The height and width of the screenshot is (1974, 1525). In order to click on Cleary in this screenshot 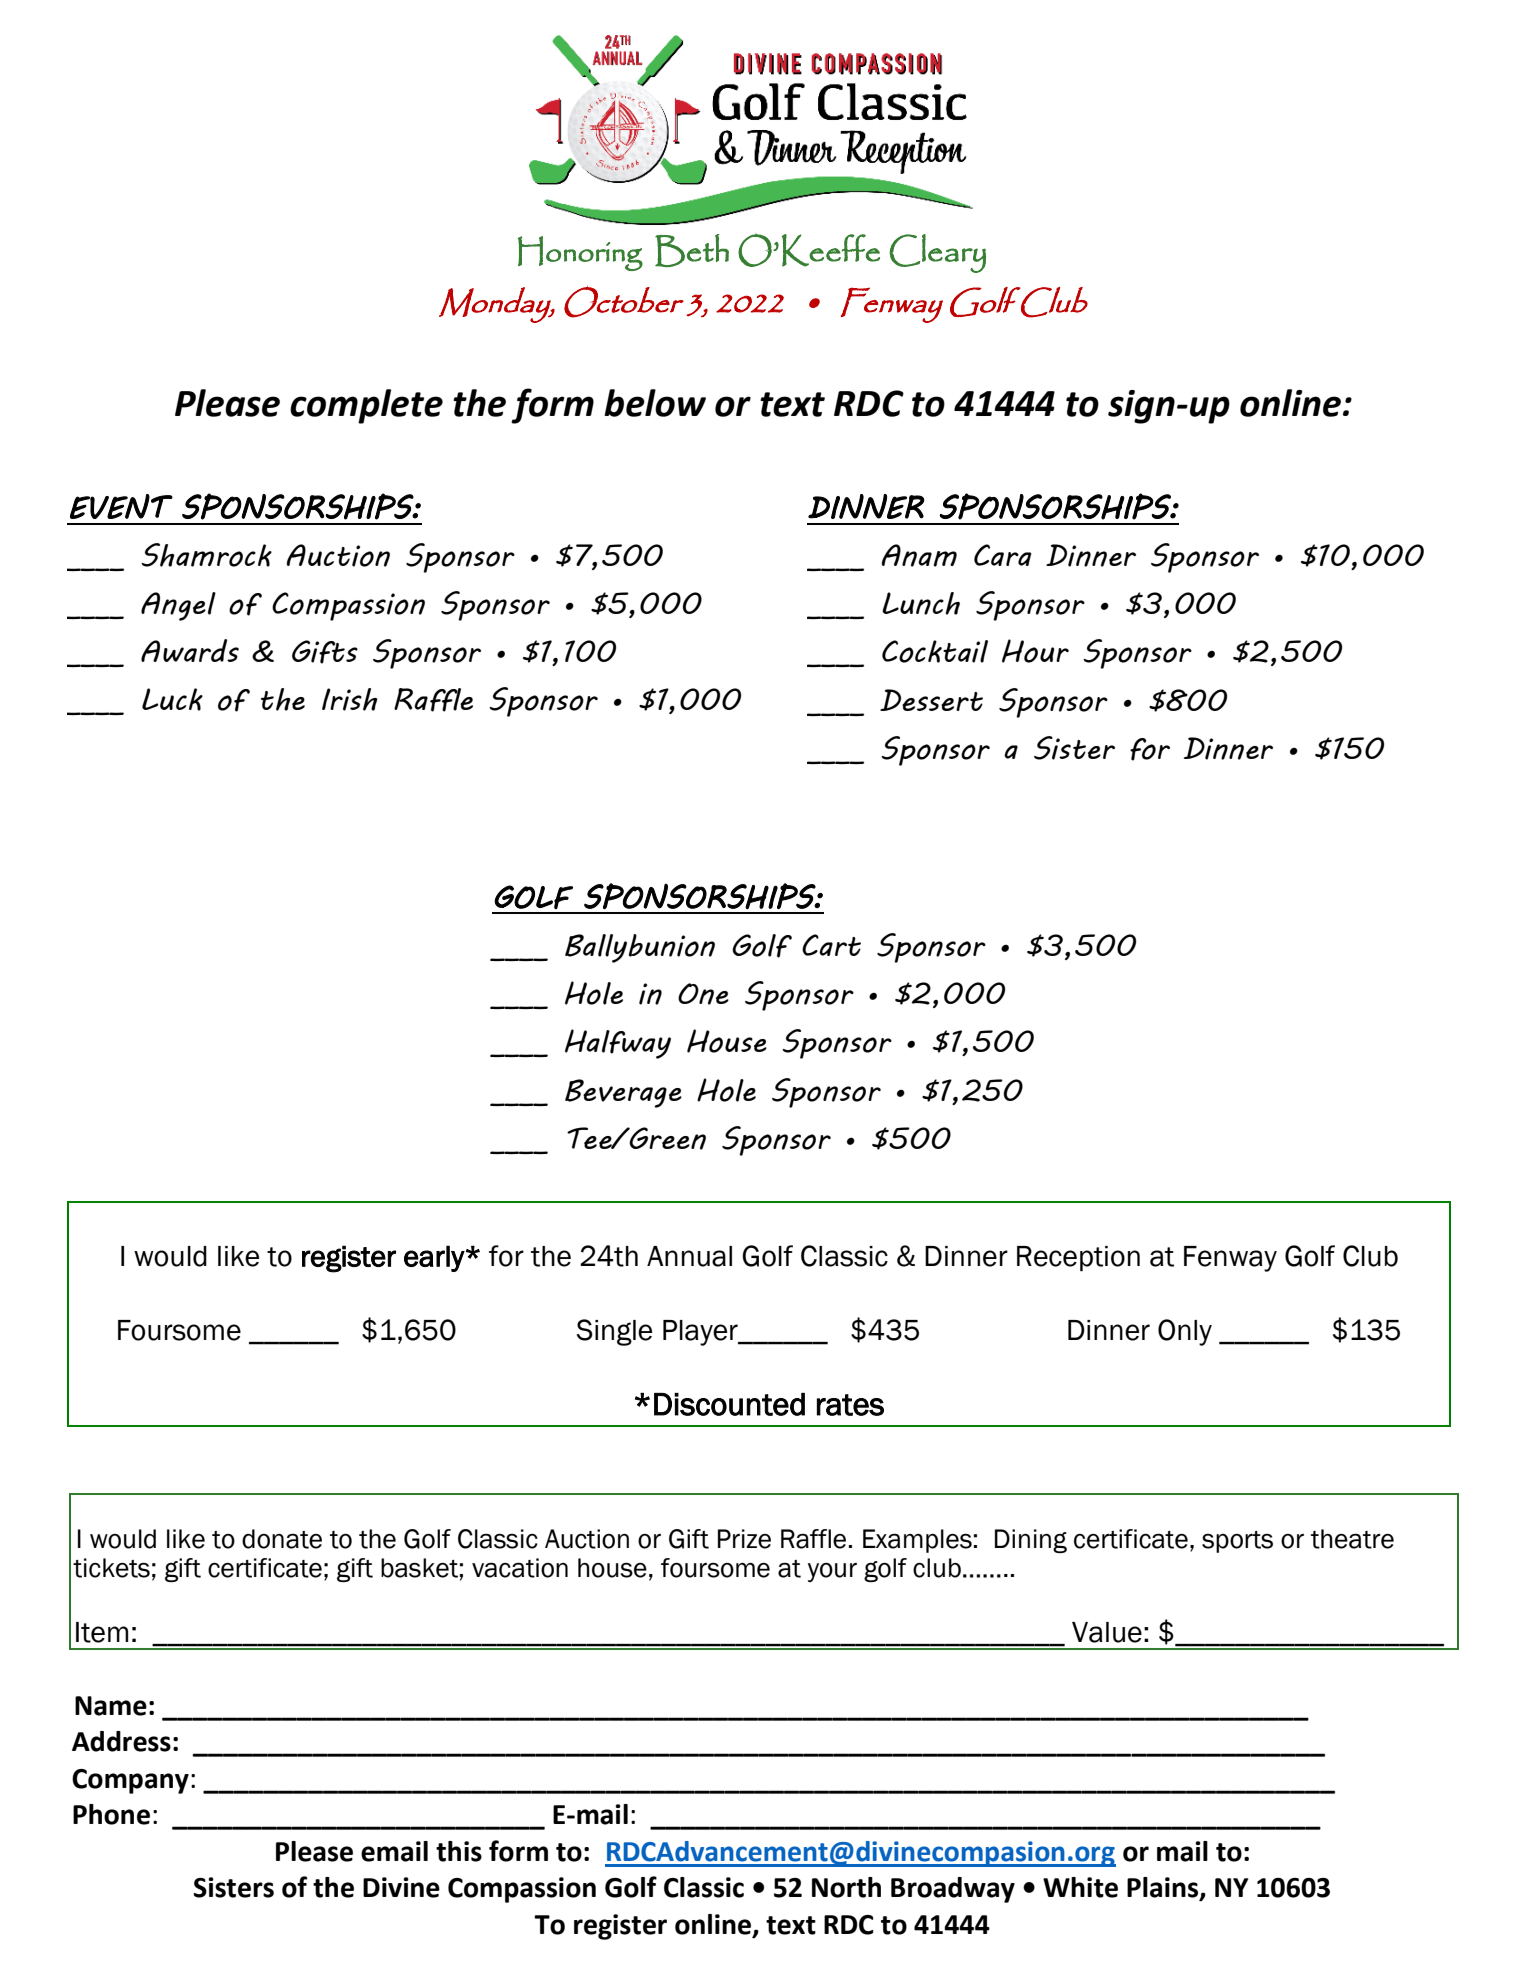, I will do `click(938, 253)`.
